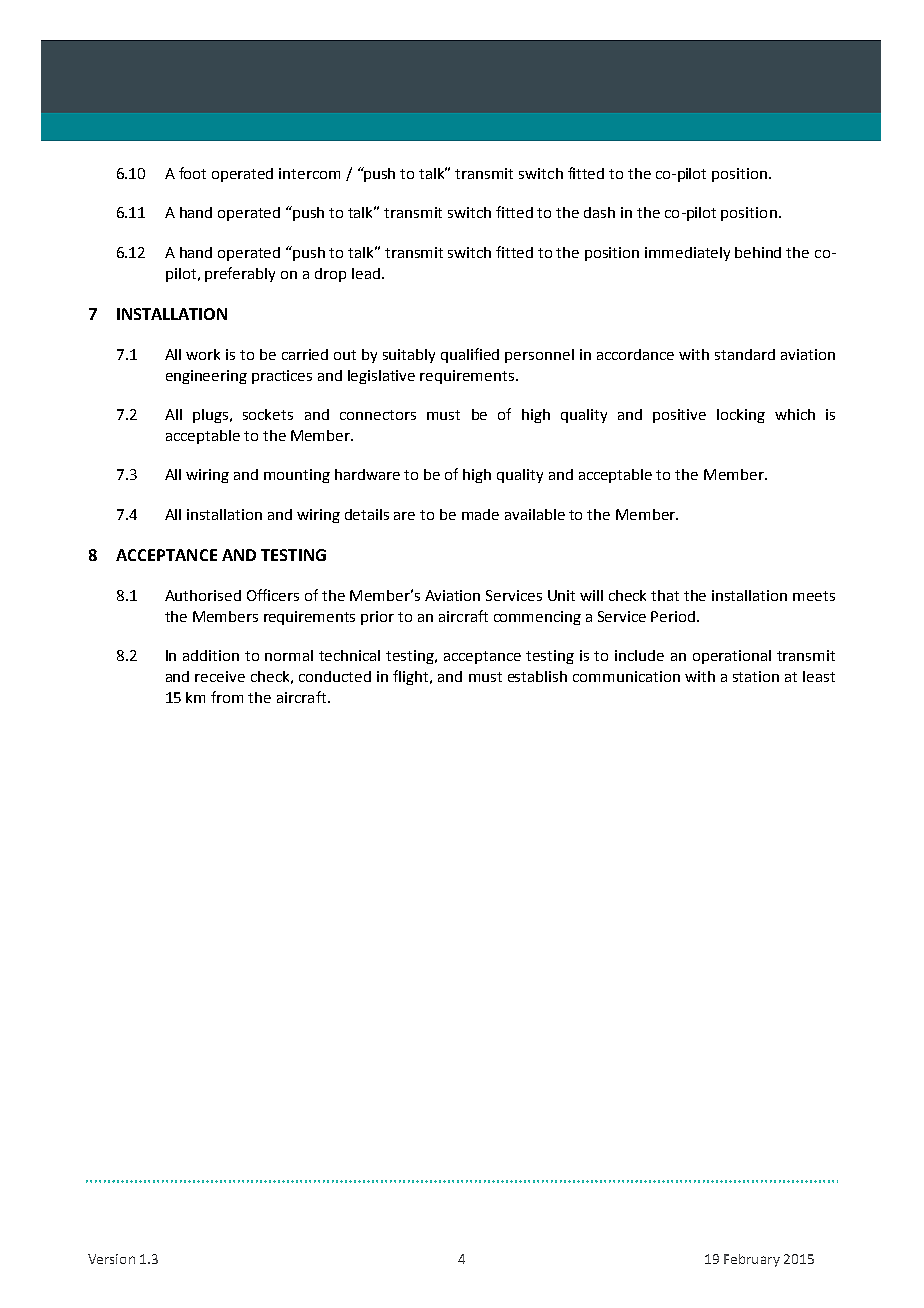  What do you see at coordinates (366, 273) in the page?
I see `lead` at bounding box center [366, 273].
